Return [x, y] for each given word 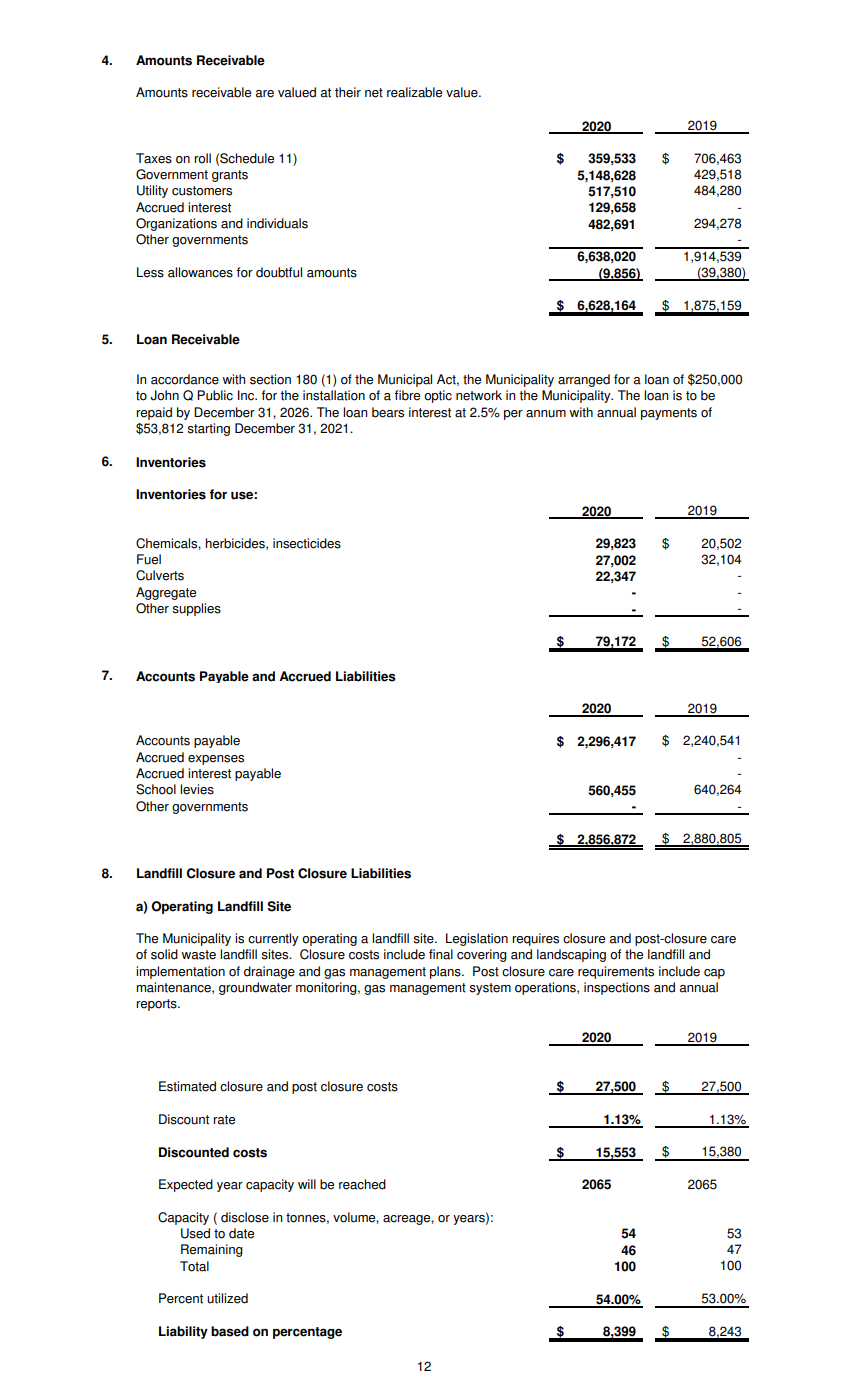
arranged [584, 380]
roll [202, 158]
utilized [227, 1298]
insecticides [307, 543]
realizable [414, 92]
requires [535, 939]
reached [362, 1184]
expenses [216, 760]
